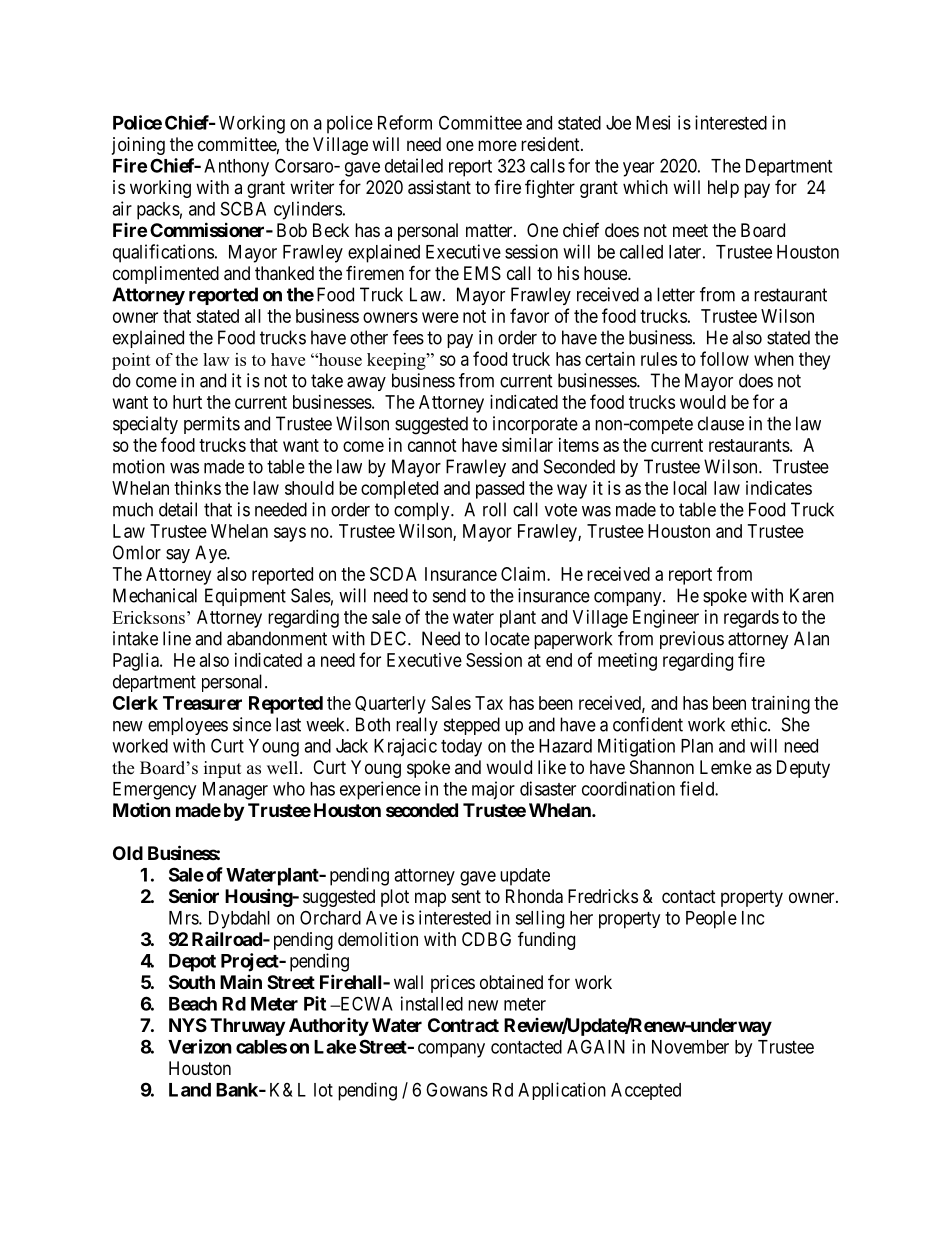 The height and width of the document is (1233, 952). What do you see at coordinates (463, 1025) in the document?
I see `Contract` at bounding box center [463, 1025].
